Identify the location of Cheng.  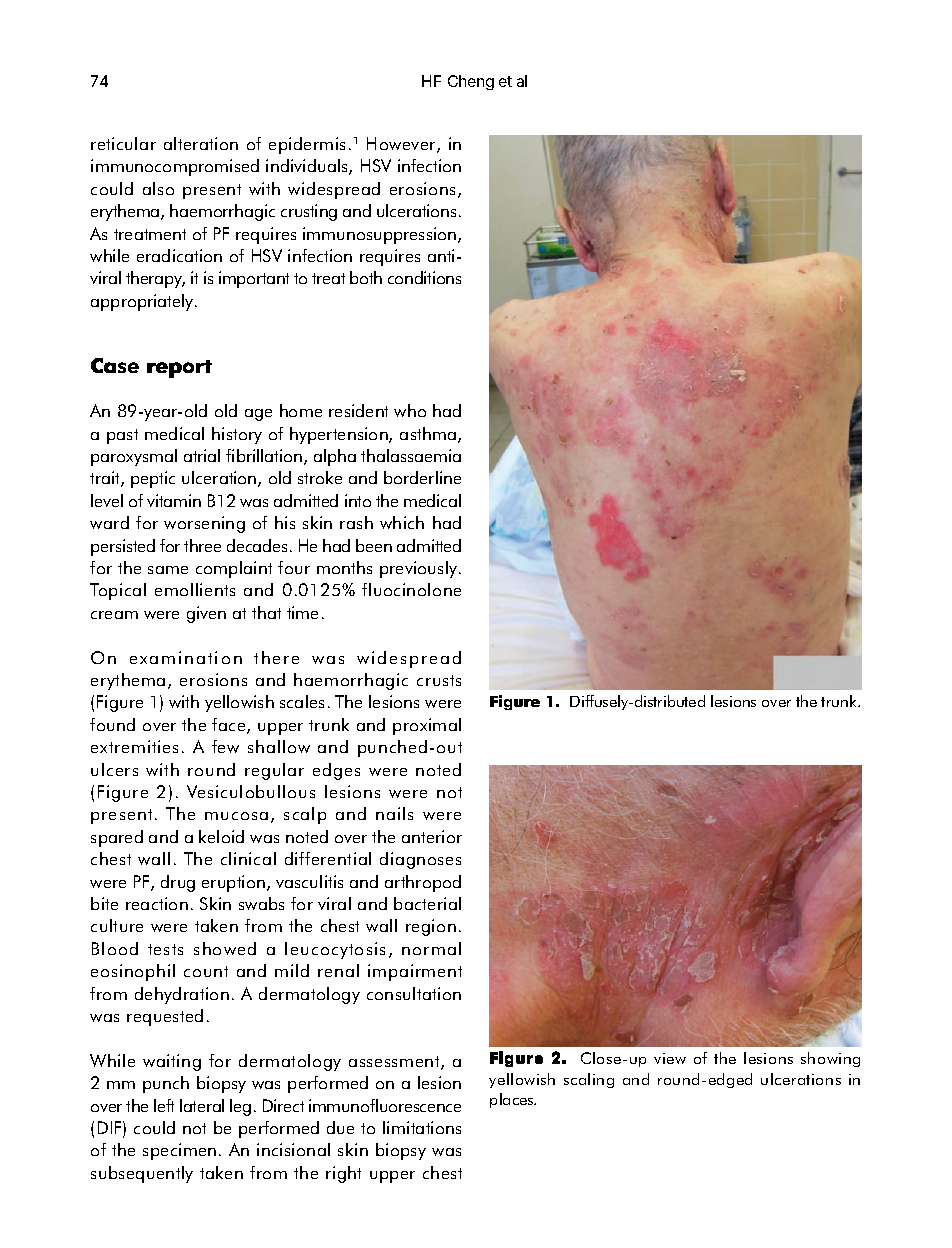
(471, 82).
